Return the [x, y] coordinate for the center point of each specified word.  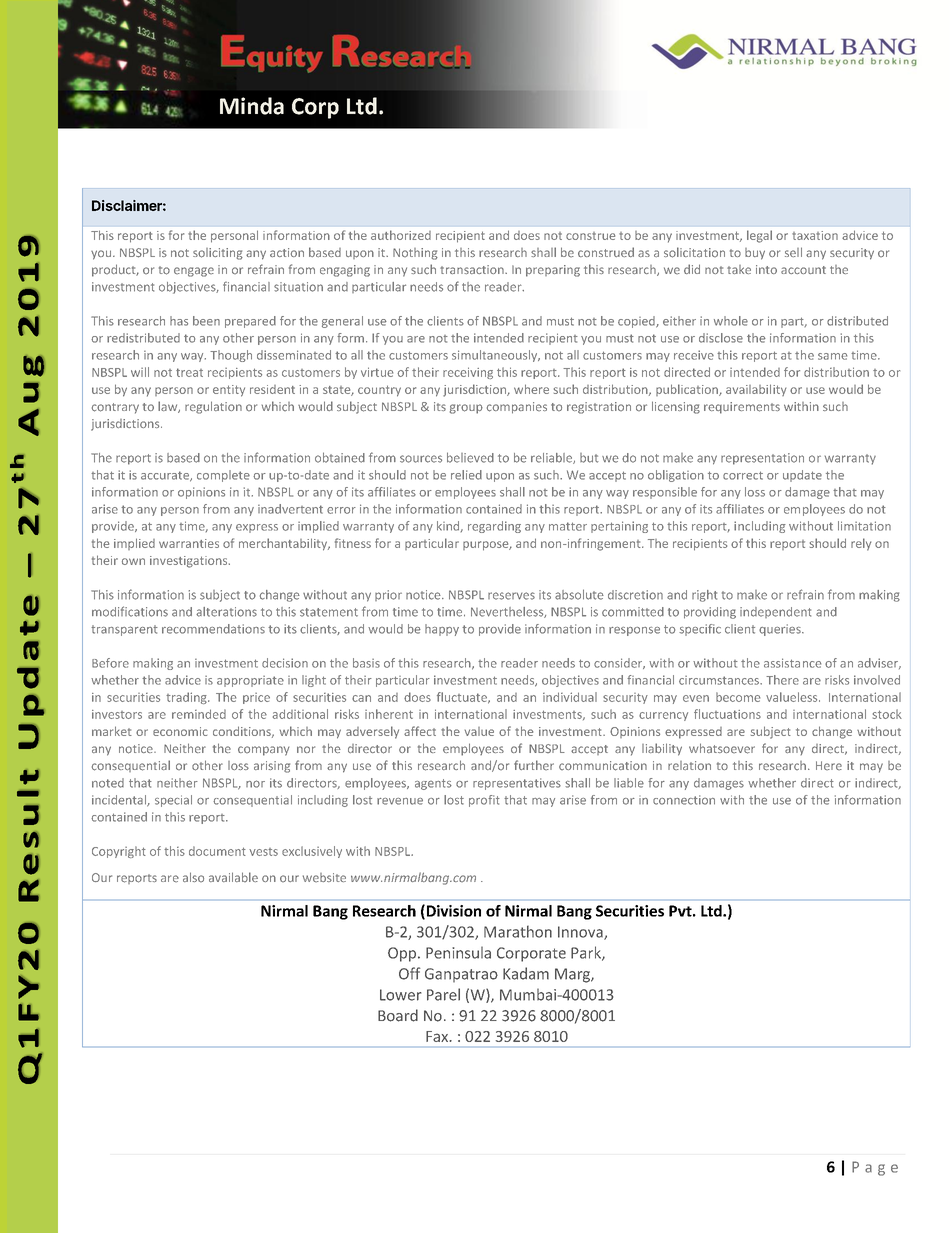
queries [781, 630]
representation [762, 459]
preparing [553, 271]
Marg [573, 975]
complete [223, 476]
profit [484, 801]
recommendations [213, 629]
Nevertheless [508, 612]
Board [398, 1015]
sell [793, 252]
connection [684, 800]
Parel [443, 994]
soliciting [218, 254]
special [173, 801]
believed [470, 457]
